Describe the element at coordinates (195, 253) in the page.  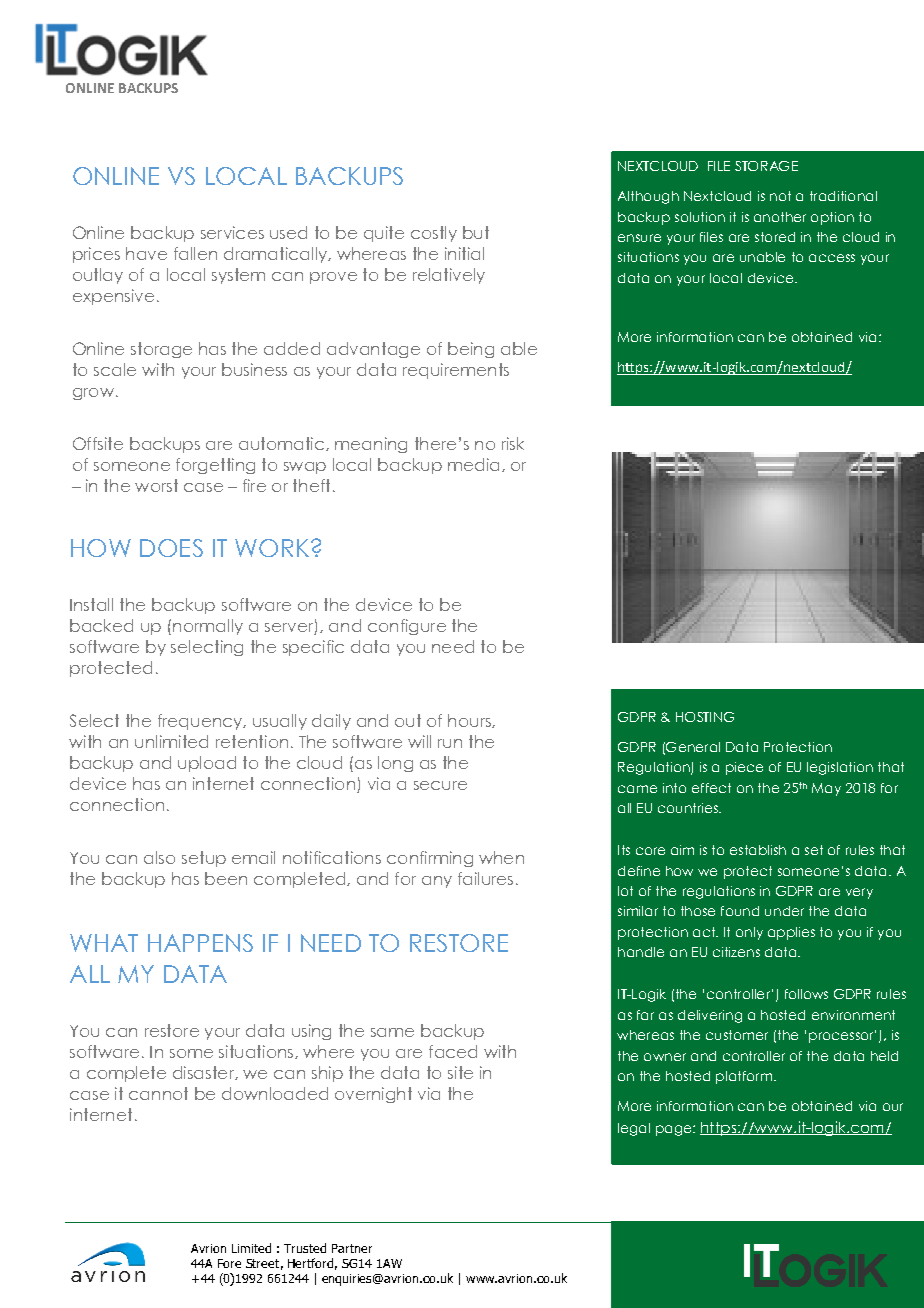
I see `fallen` at that location.
